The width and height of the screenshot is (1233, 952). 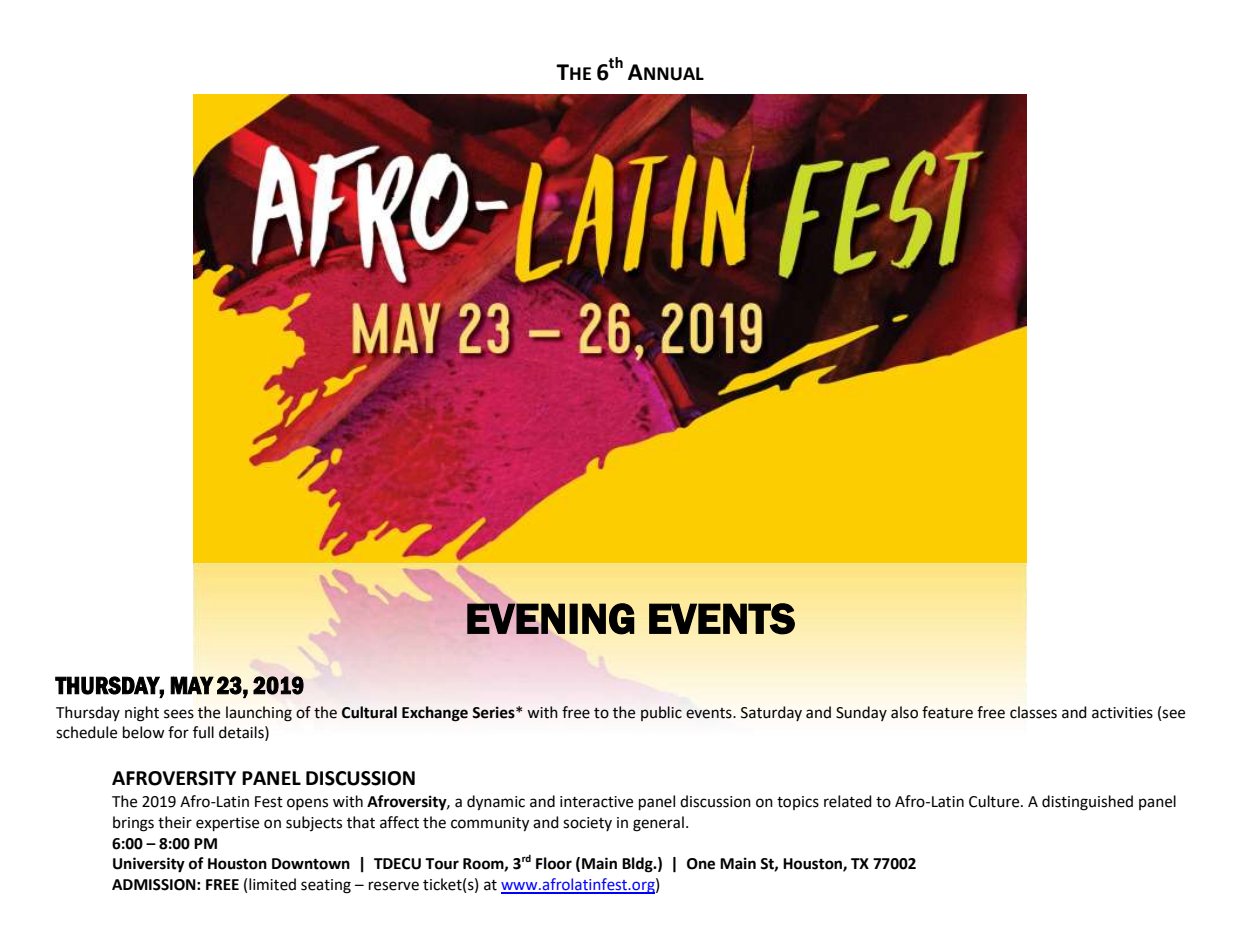 What do you see at coordinates (995, 801) in the screenshot?
I see `Culture` at bounding box center [995, 801].
